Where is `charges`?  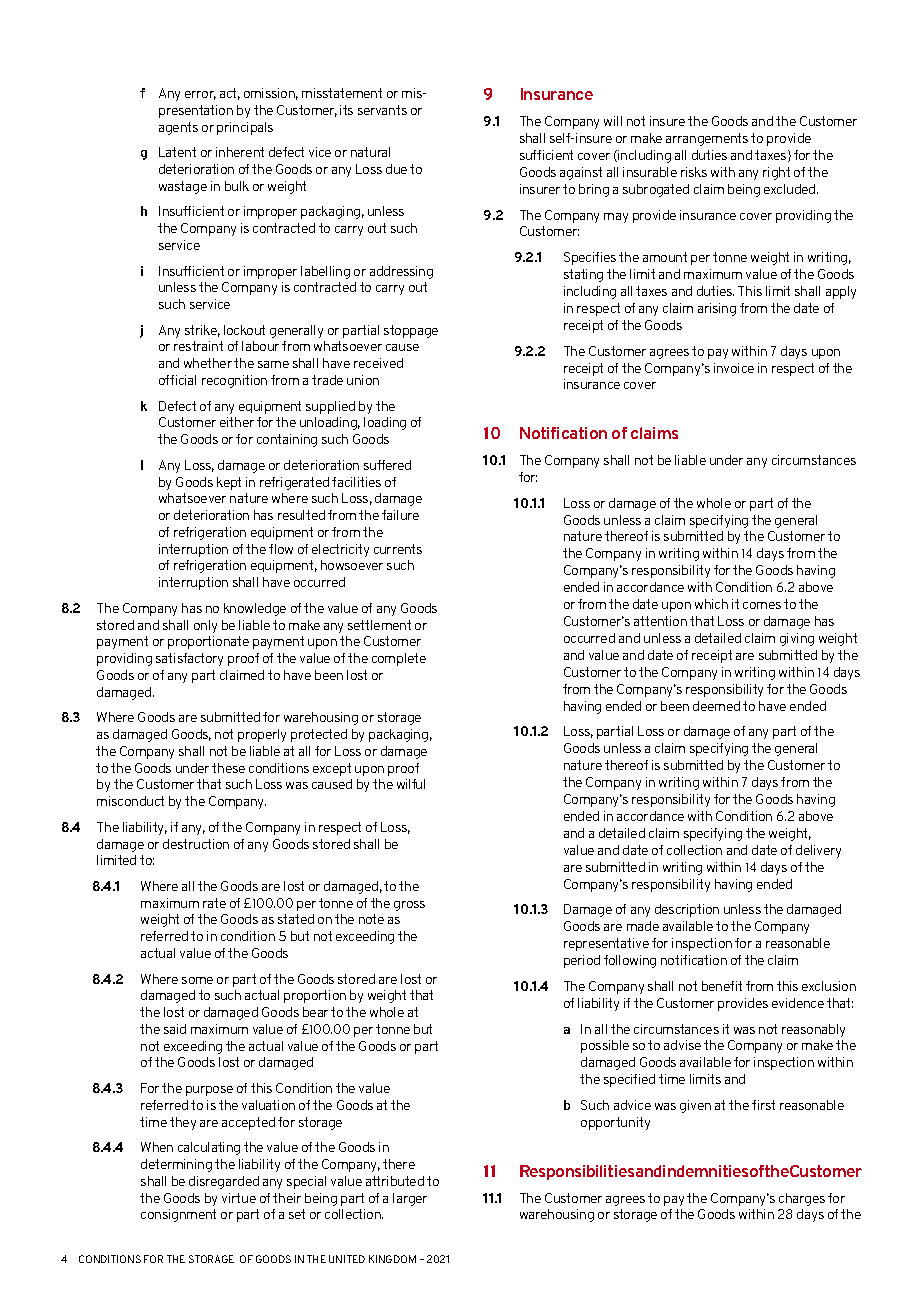 charges is located at coordinates (802, 1199).
